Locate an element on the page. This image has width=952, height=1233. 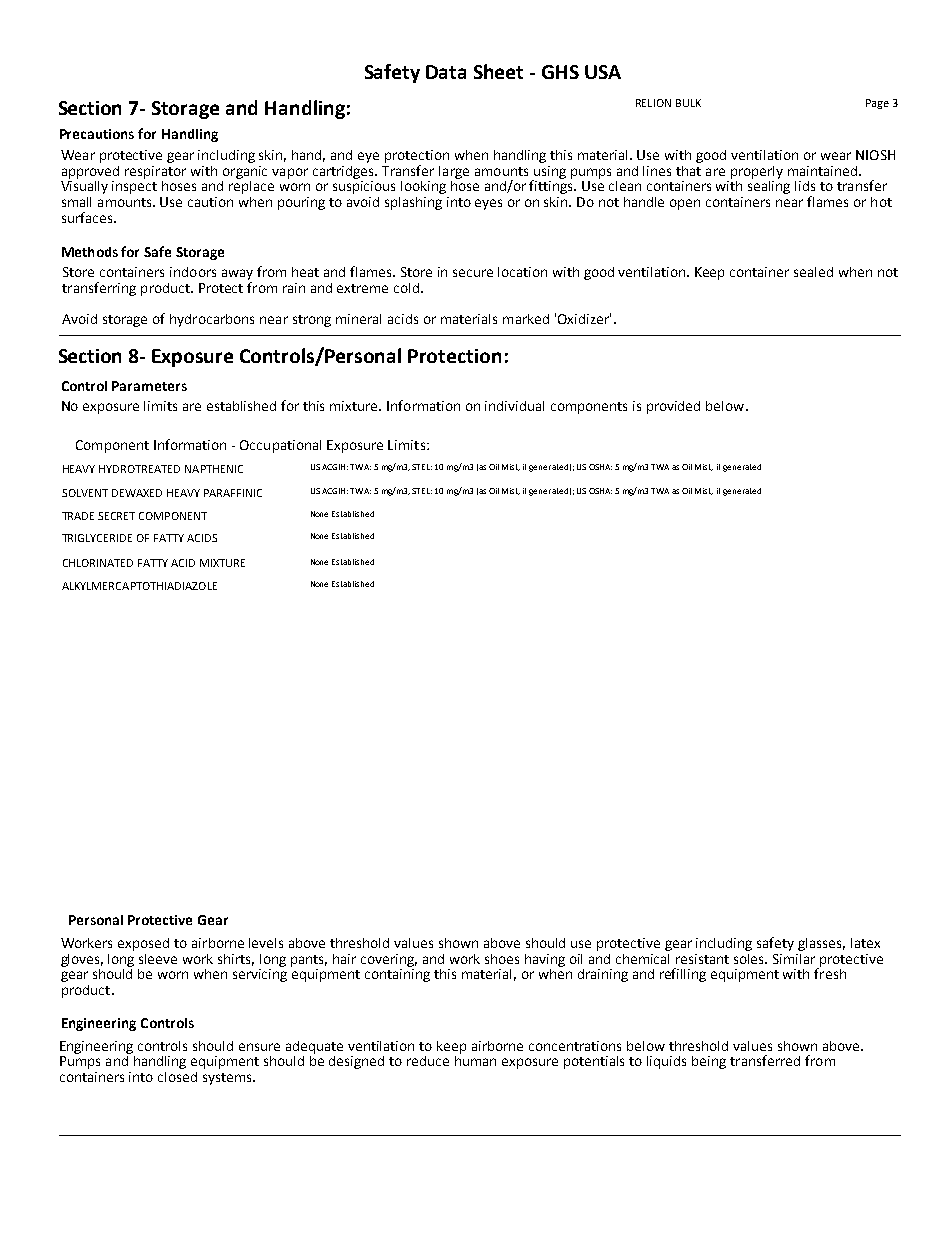
respirator is located at coordinates (155, 172).
